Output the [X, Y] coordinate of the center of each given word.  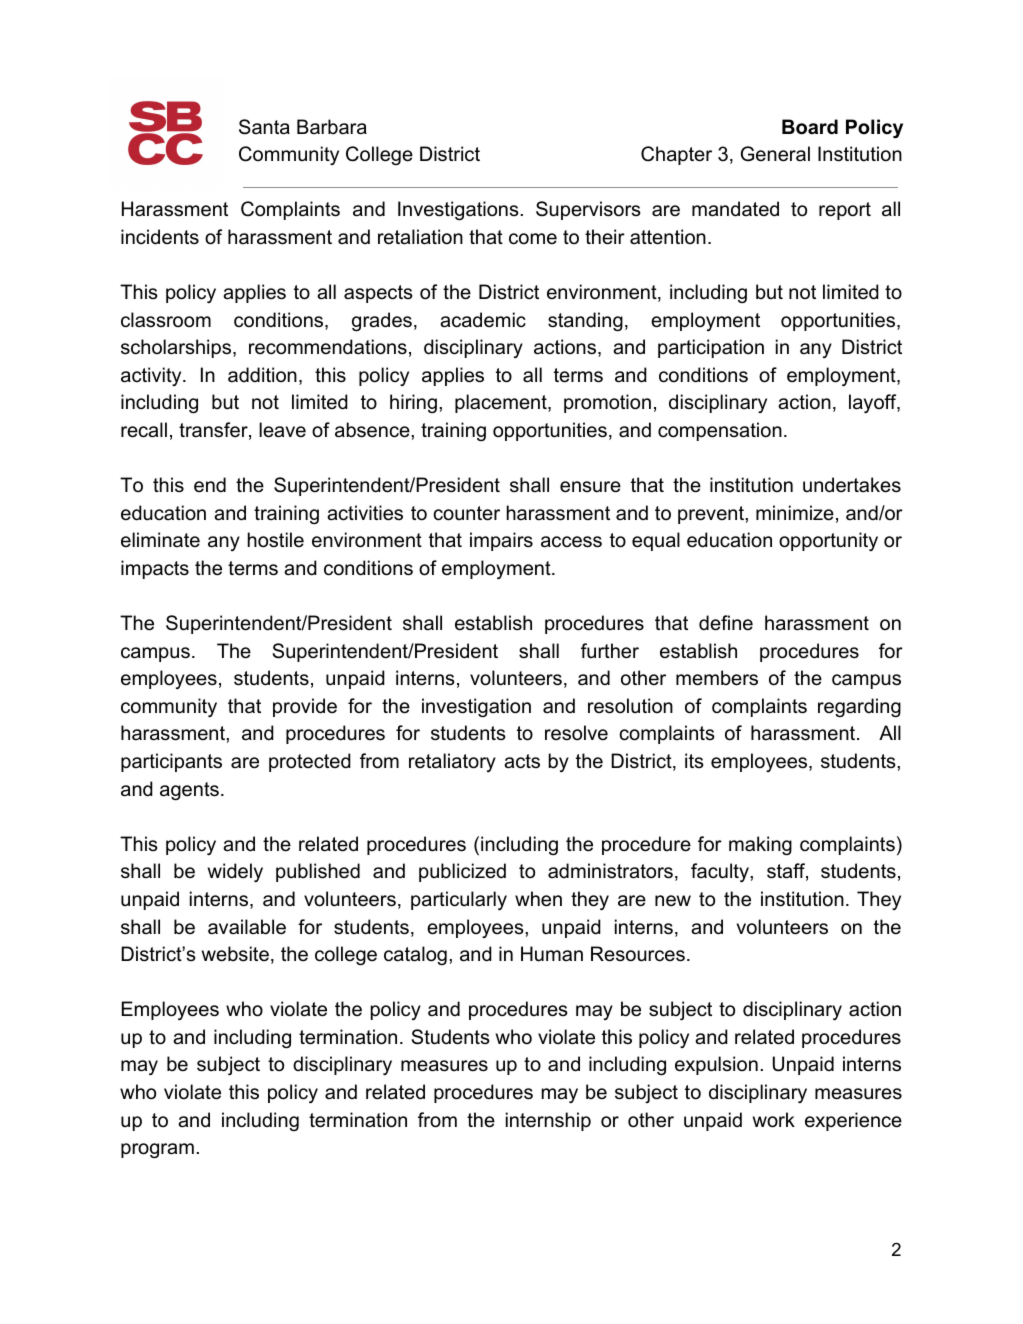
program [157, 1150]
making [760, 845]
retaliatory [452, 762]
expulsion [716, 1065]
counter [467, 513]
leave [282, 430]
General [775, 154]
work [774, 1120]
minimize [795, 513]
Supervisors [588, 210]
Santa [264, 127]
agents [189, 791]
